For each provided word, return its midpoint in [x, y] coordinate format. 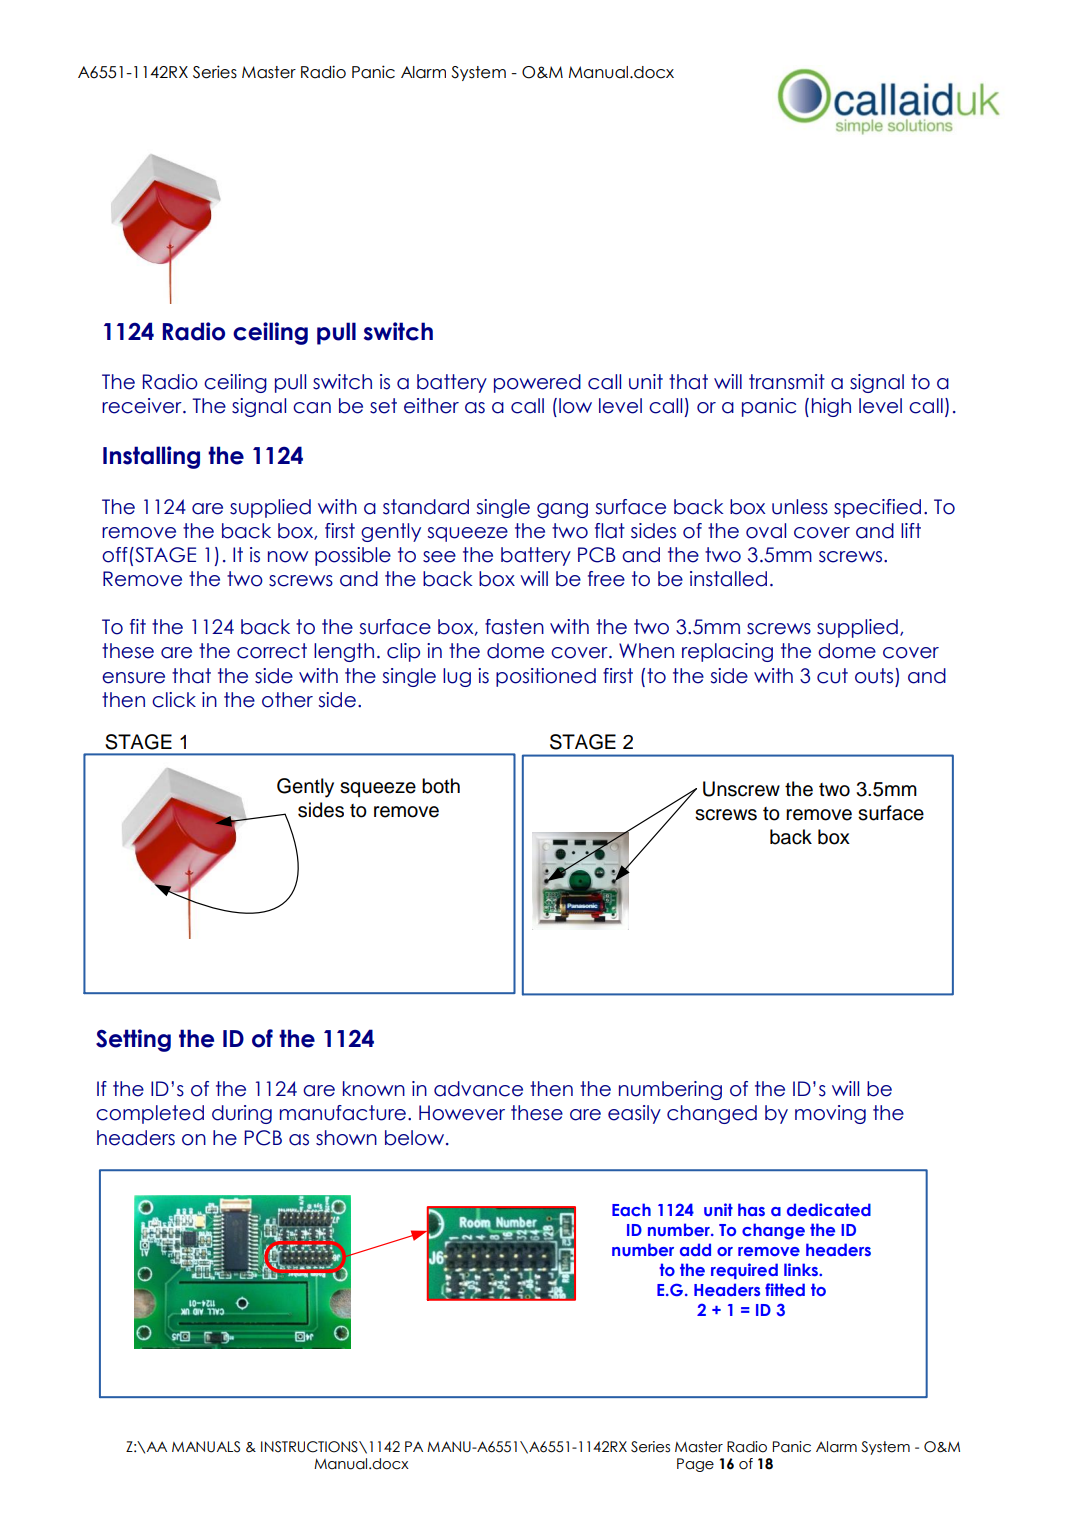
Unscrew [741, 789]
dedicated [829, 1209]
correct [272, 651]
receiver [143, 406]
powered [537, 383]
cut [832, 676]
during [242, 1114]
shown [346, 1138]
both [441, 786]
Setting [133, 1040]
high [831, 407]
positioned [546, 677]
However [462, 1113]
